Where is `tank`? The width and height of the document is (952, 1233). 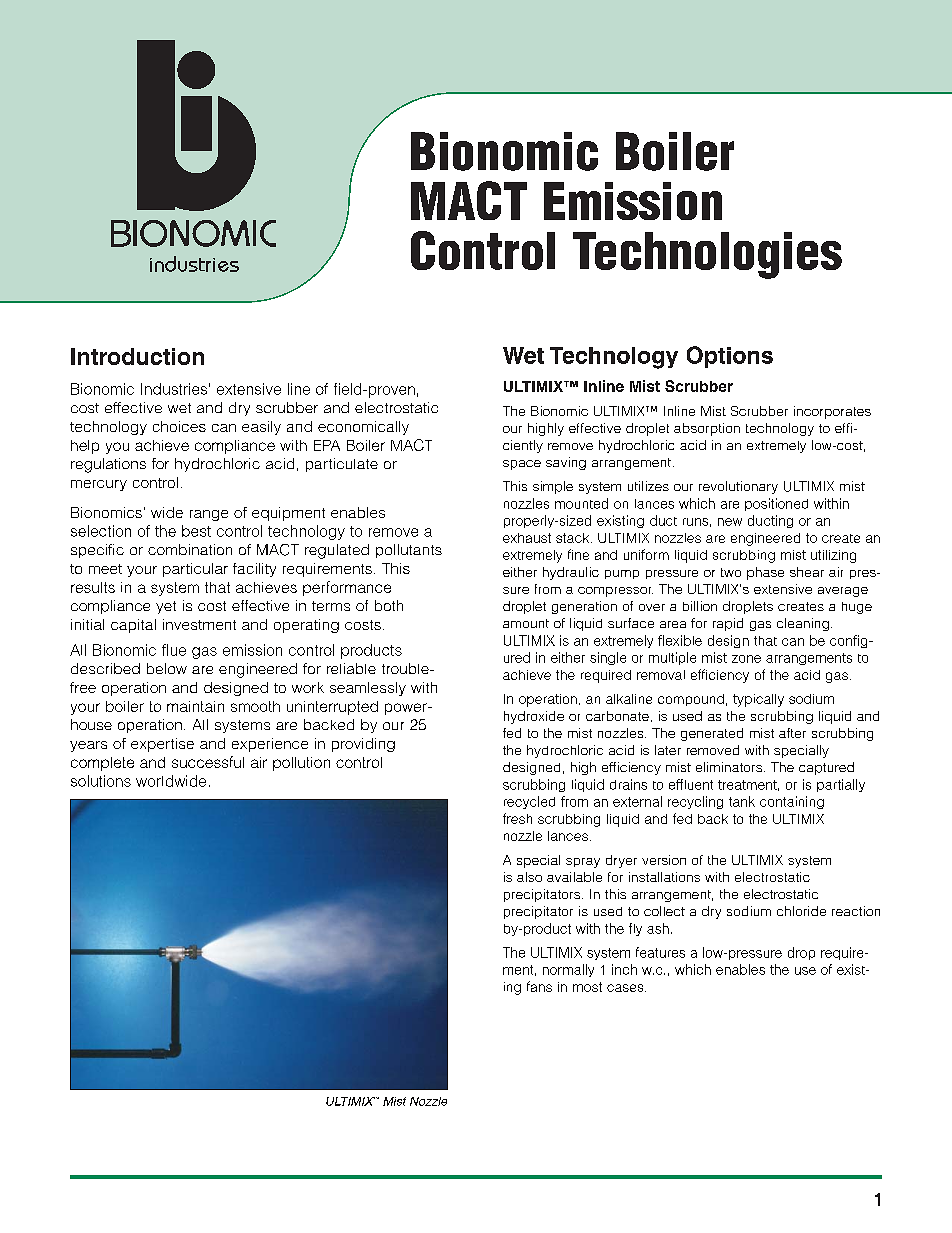
tank is located at coordinates (742, 801).
